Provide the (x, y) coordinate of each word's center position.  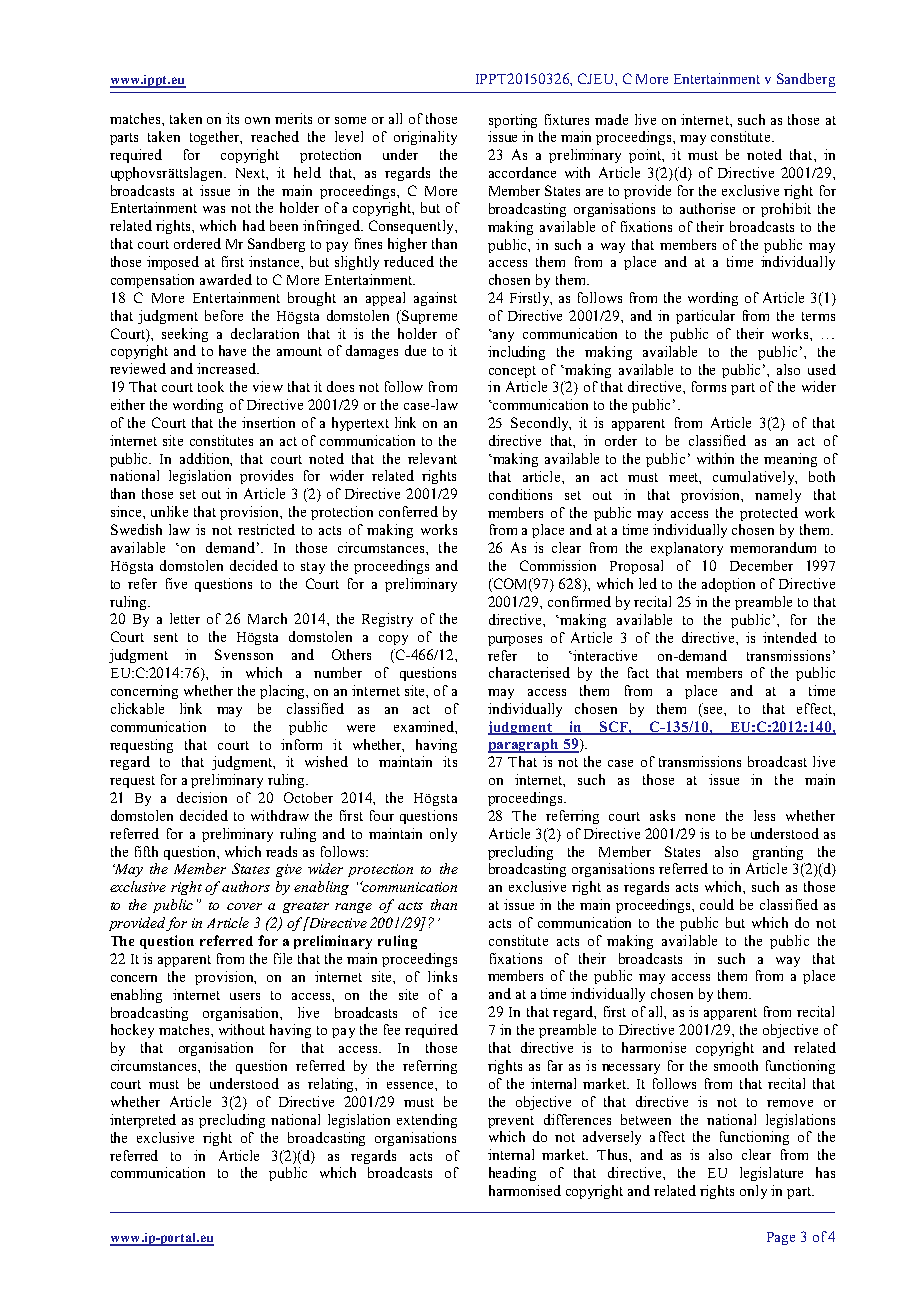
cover (244, 906)
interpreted (143, 1121)
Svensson (244, 654)
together (216, 138)
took (211, 386)
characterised (529, 672)
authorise (707, 208)
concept (512, 372)
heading (512, 1174)
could (717, 904)
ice (448, 1012)
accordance (522, 172)
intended (790, 637)
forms (709, 386)
